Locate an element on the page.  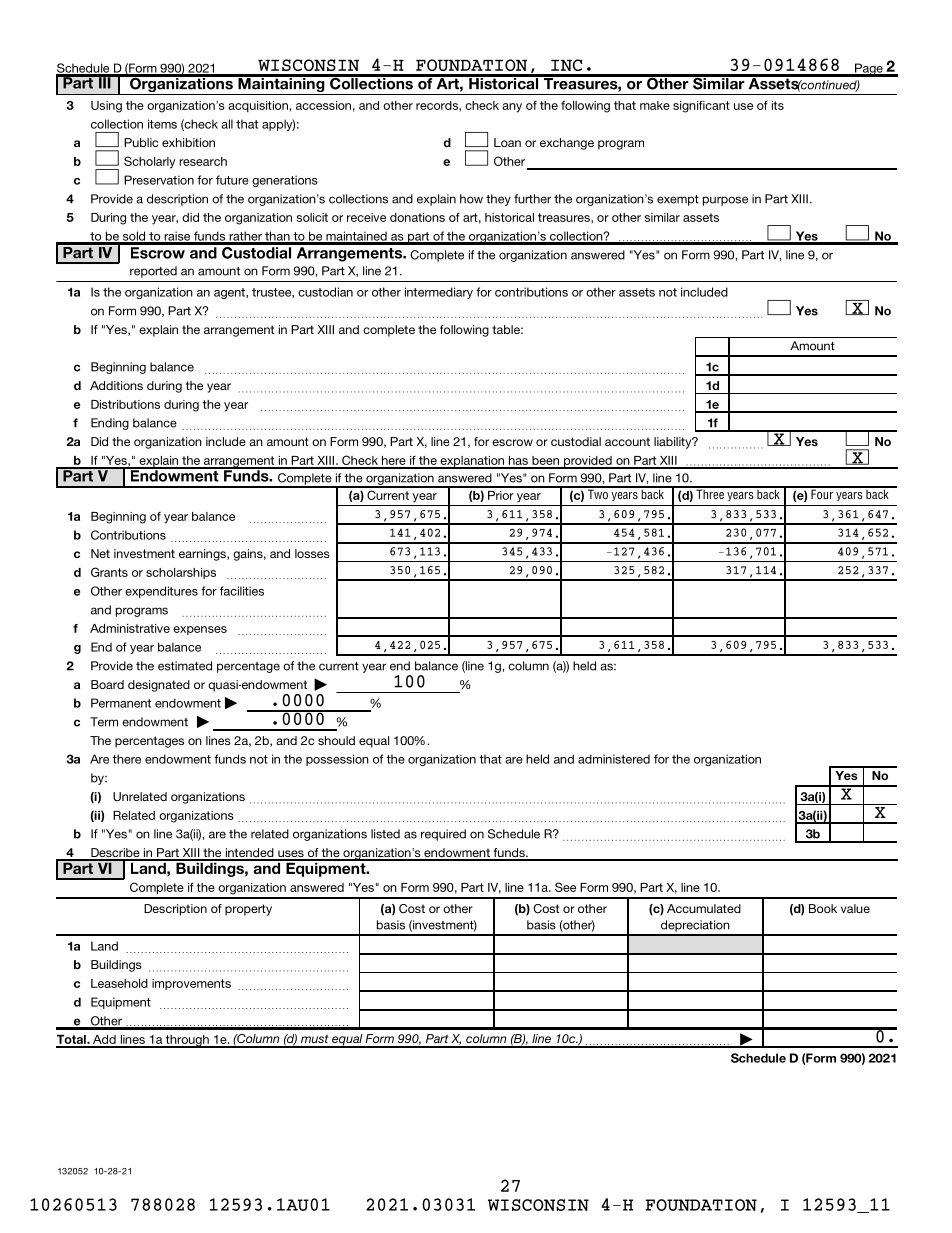
its is located at coordinates (778, 105).
